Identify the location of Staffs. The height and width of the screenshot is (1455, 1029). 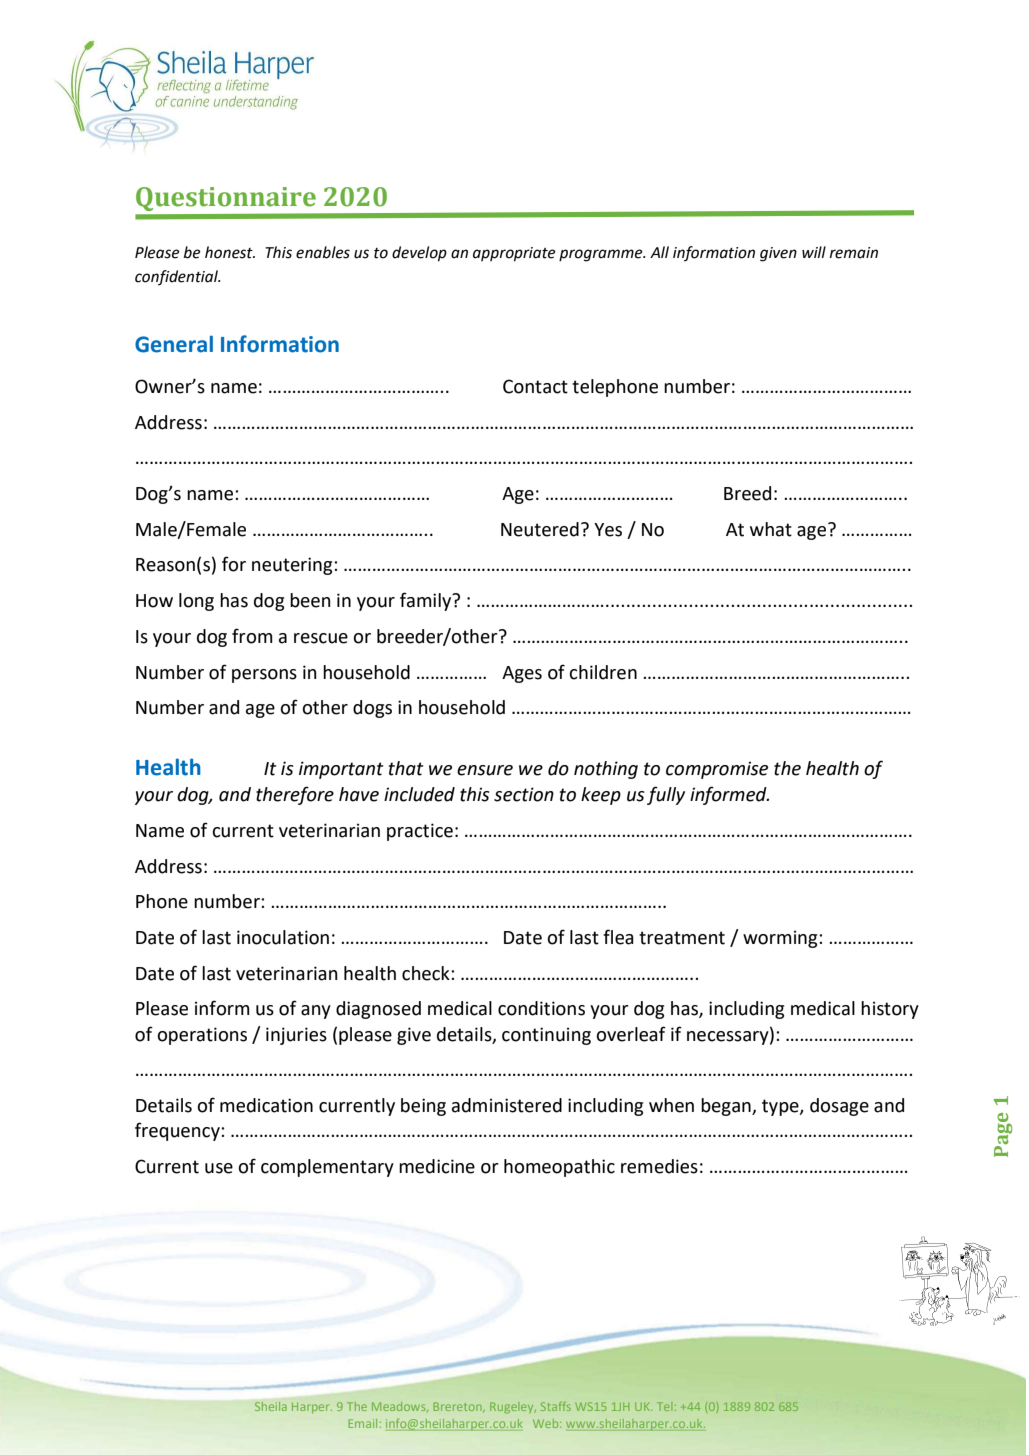
(556, 1406).
